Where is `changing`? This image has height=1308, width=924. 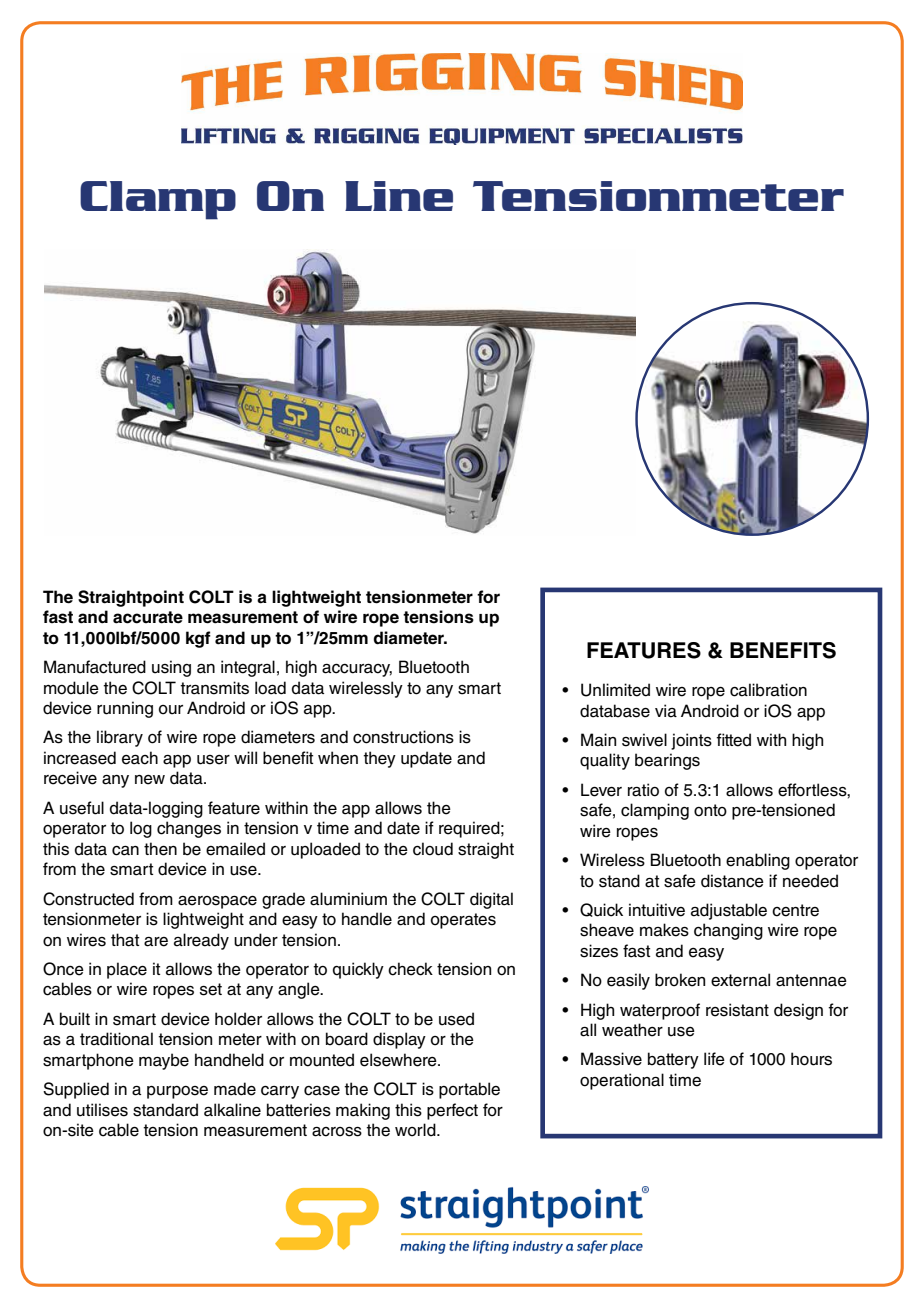 changing is located at coordinates (728, 931).
